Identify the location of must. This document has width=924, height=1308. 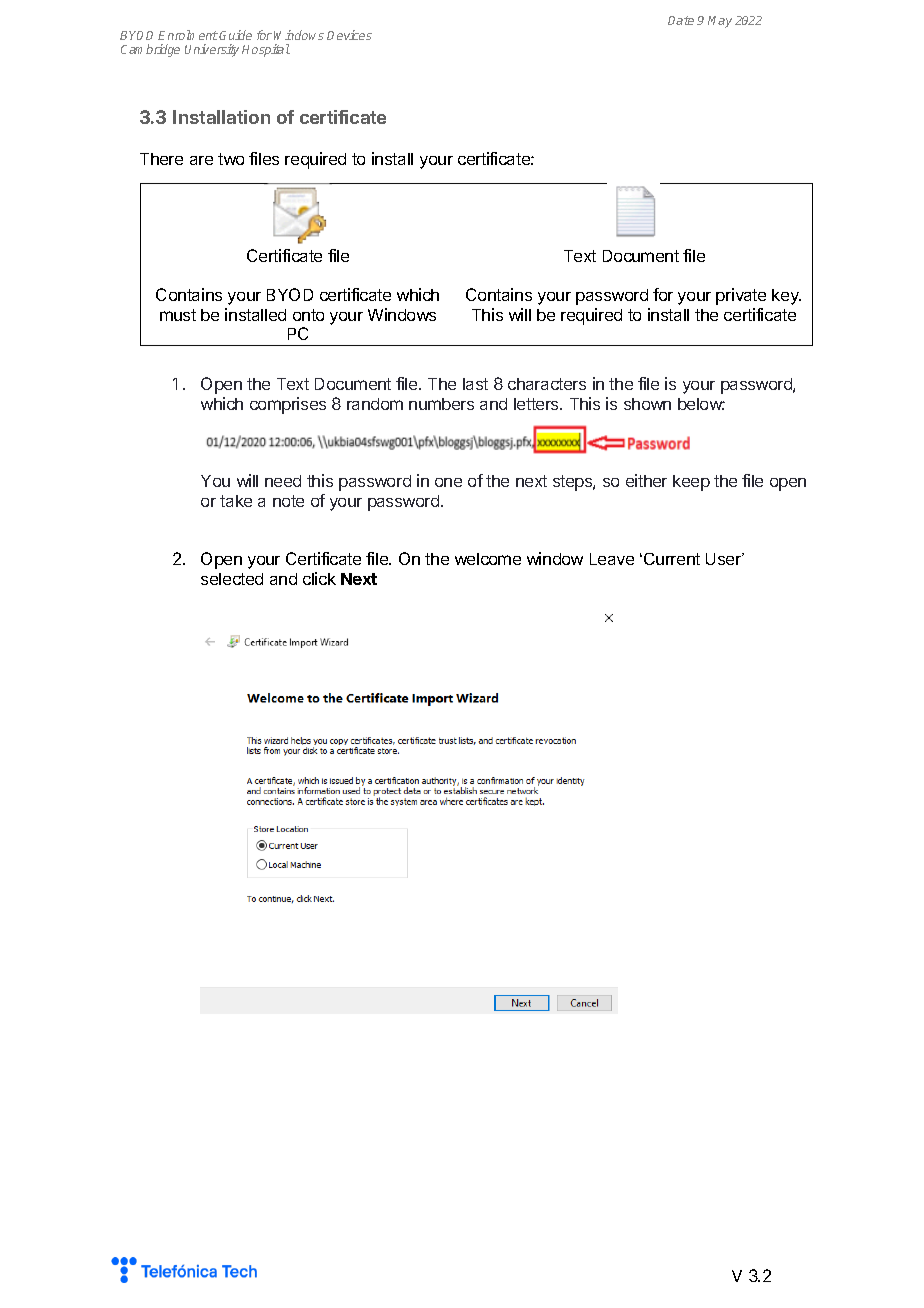
(178, 315).
